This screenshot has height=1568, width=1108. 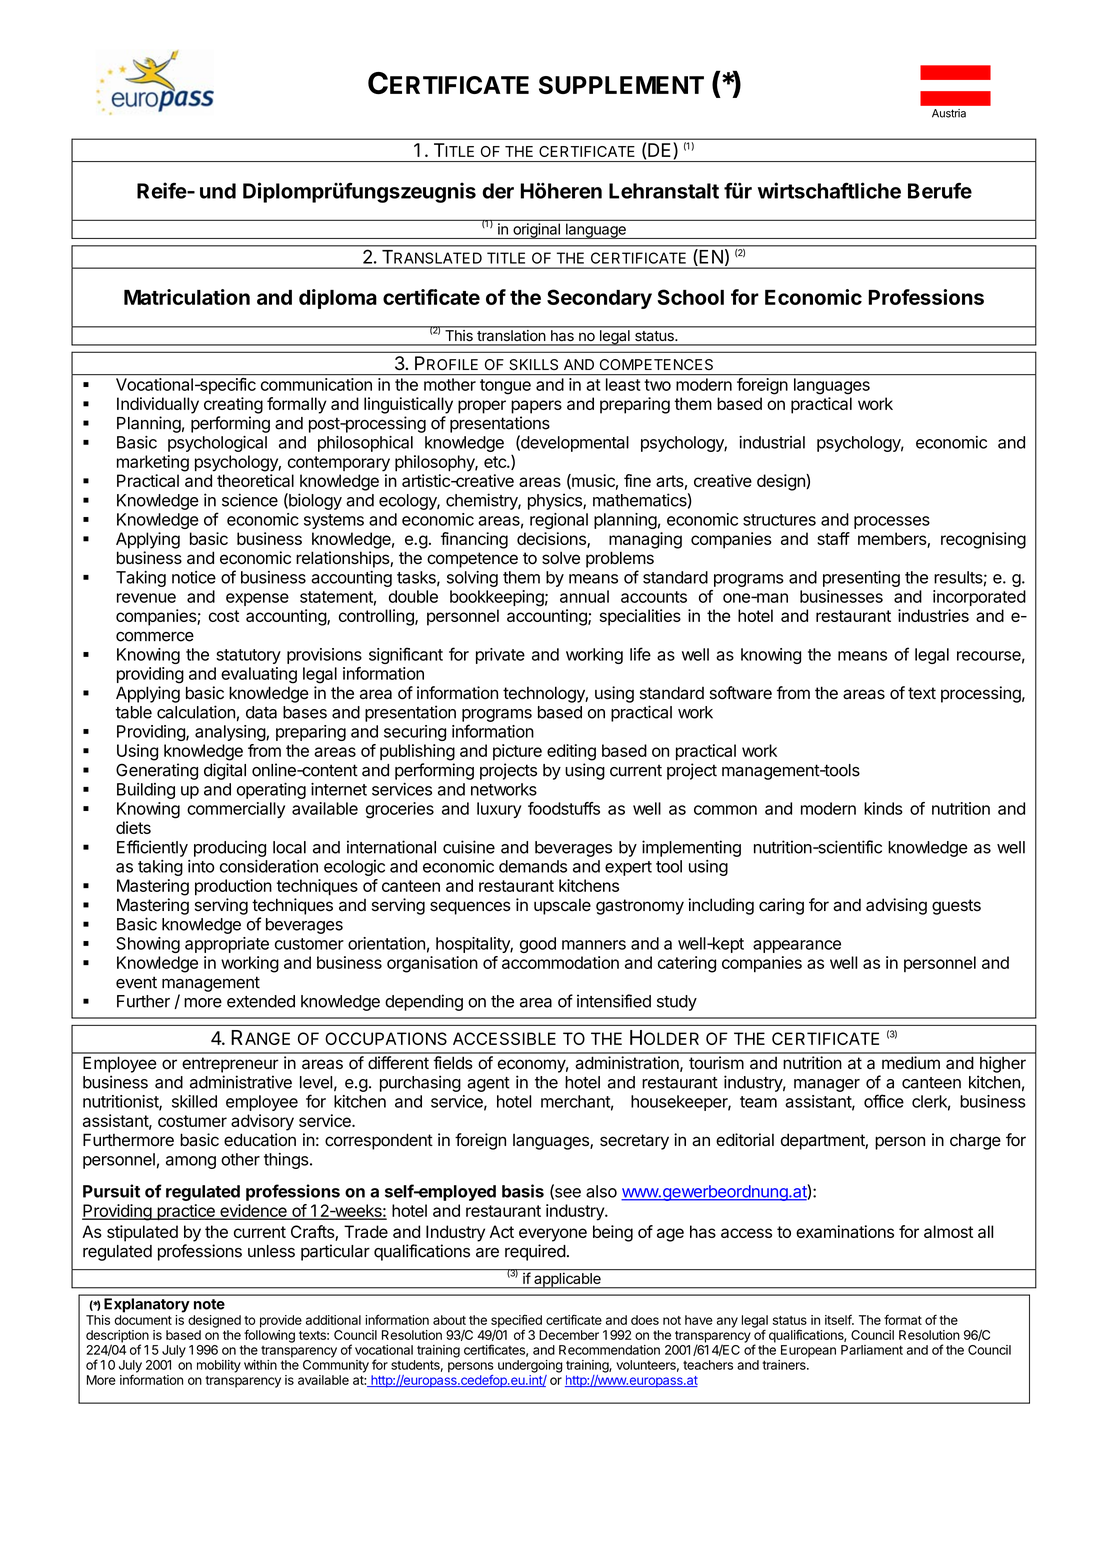 What do you see at coordinates (571, 752) in the screenshot?
I see `editing` at bounding box center [571, 752].
